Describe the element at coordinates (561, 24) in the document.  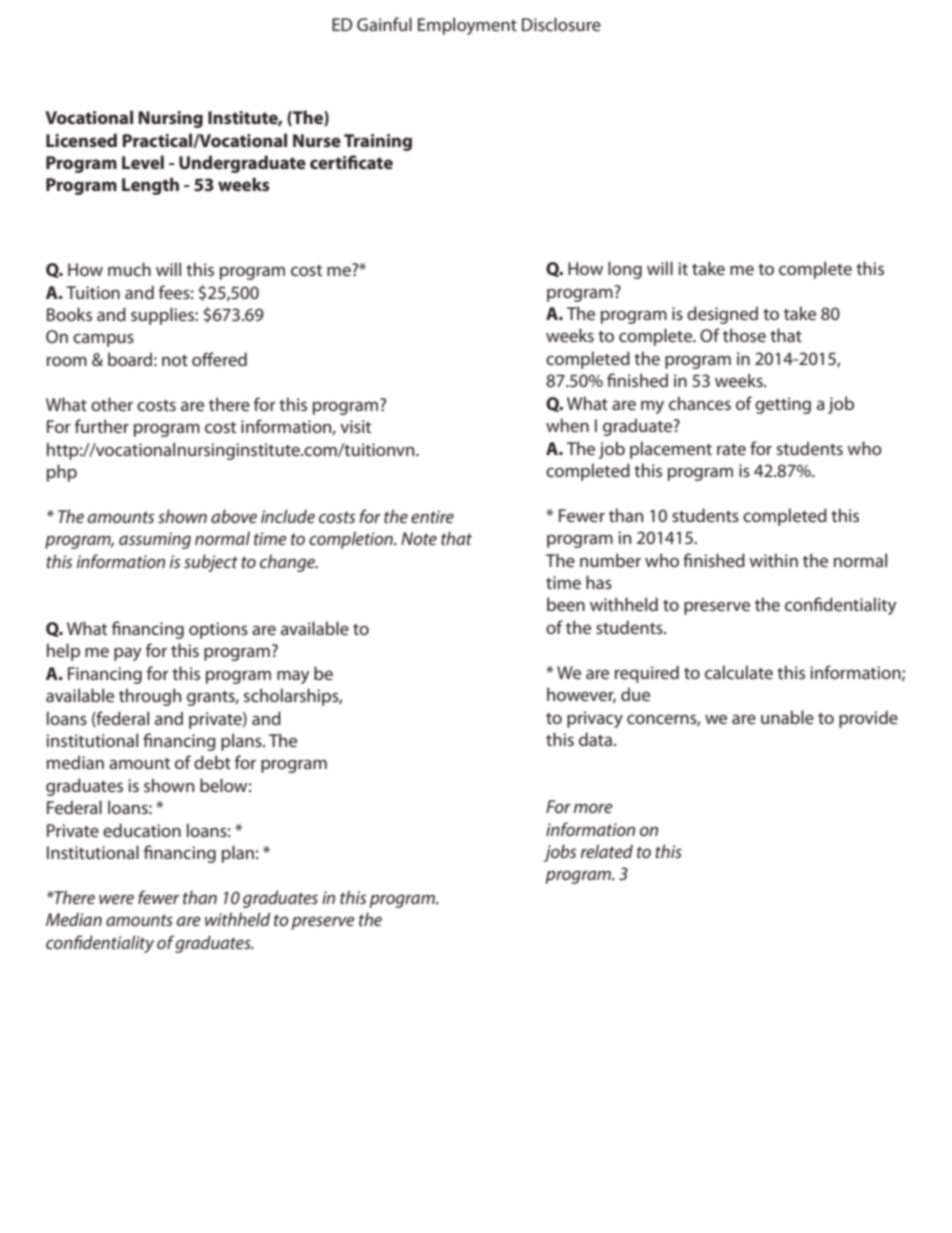
I see `Disclosure` at that location.
